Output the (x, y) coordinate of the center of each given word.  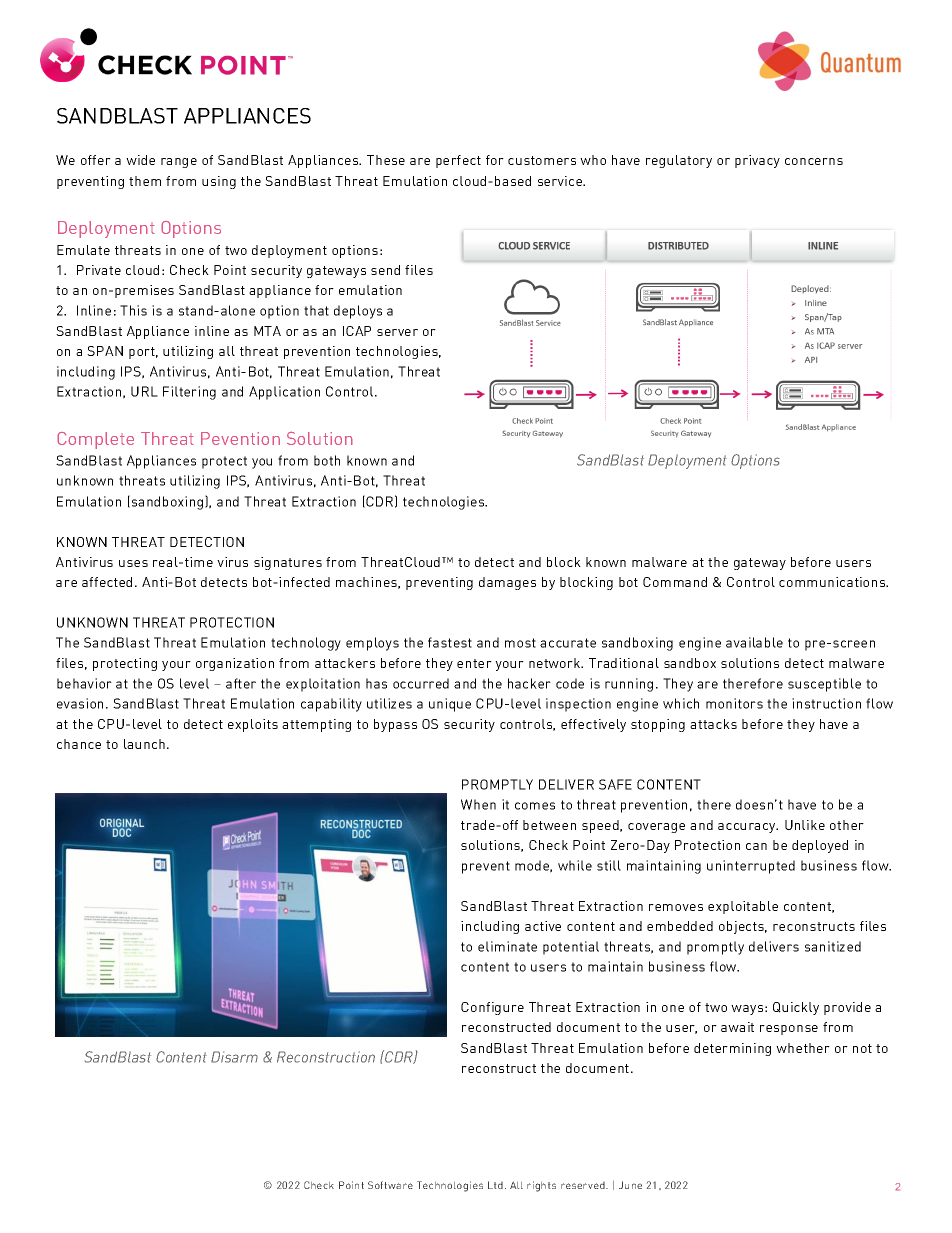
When (478, 804)
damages (507, 583)
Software (390, 1185)
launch (146, 744)
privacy (757, 161)
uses (133, 563)
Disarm (234, 1057)
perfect (458, 161)
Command (675, 582)
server (397, 332)
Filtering (189, 393)
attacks (713, 724)
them (145, 181)
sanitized (833, 946)
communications (833, 582)
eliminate (507, 946)
